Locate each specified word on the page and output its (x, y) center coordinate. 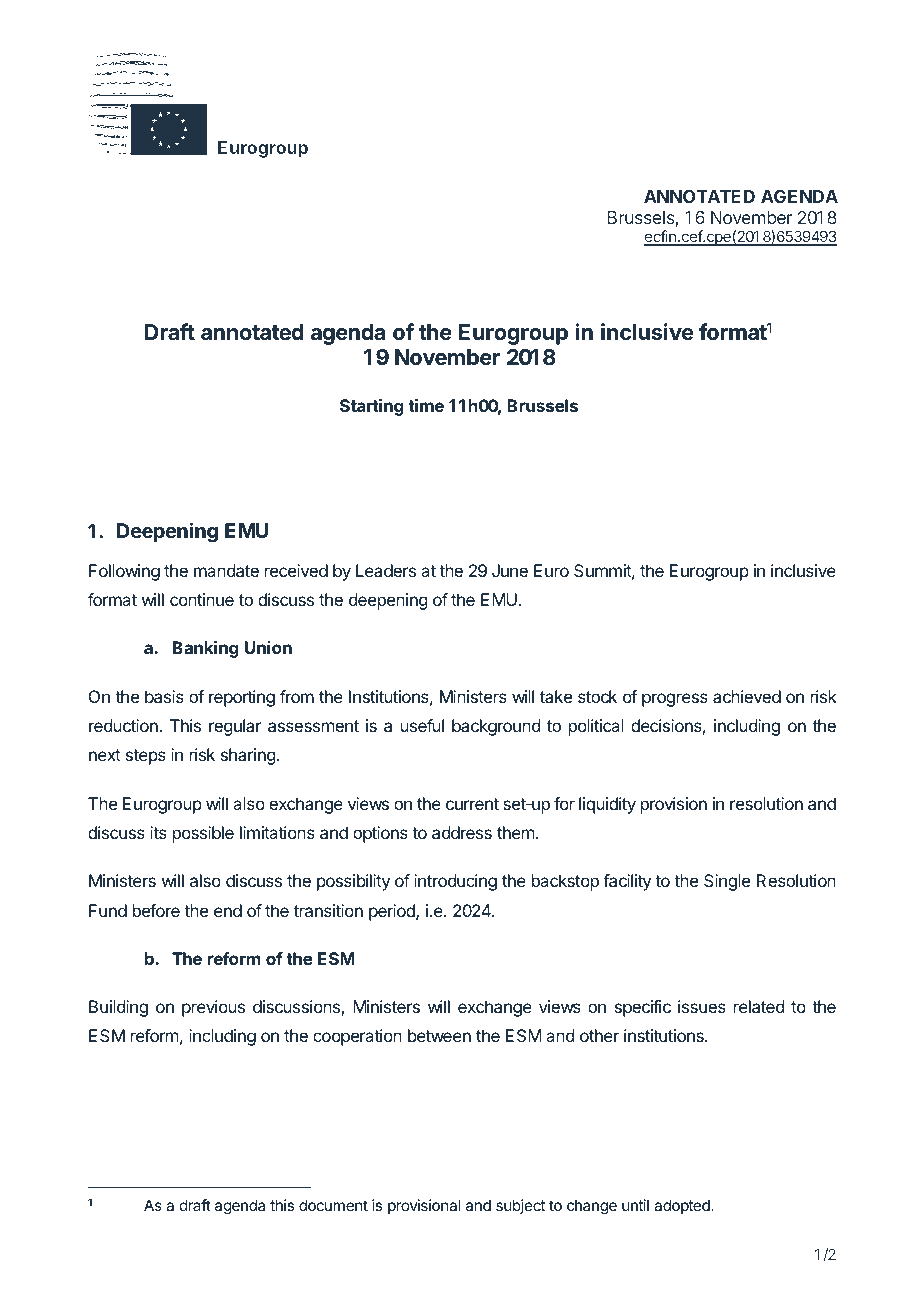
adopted (683, 1206)
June (510, 570)
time (426, 405)
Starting (372, 407)
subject (520, 1206)
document (333, 1205)
